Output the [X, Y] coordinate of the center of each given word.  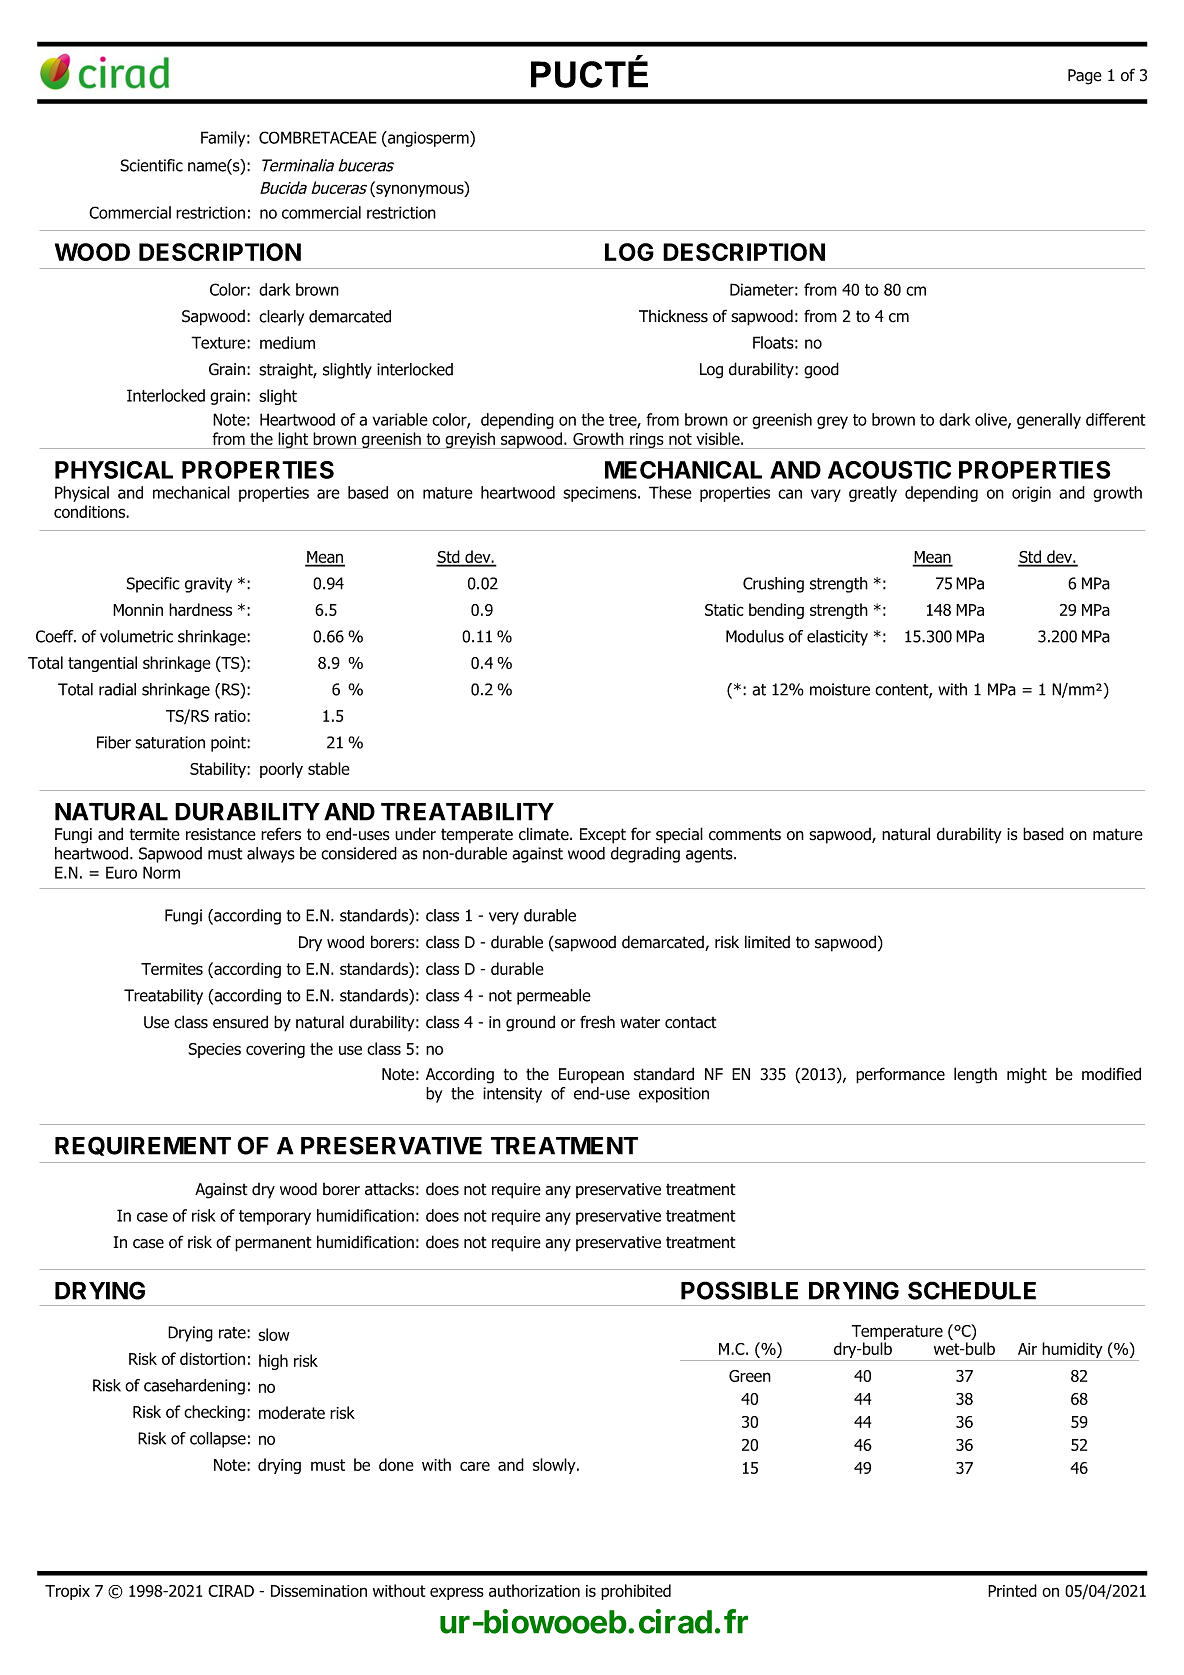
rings [647, 441]
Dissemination [319, 1591]
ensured [240, 1022]
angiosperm [428, 139]
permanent [273, 1244]
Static [724, 610]
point [229, 744]
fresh [597, 1022]
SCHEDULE [972, 1290]
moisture [840, 689]
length [975, 1075]
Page [1085, 77]
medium [287, 342]
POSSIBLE [739, 1290]
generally [1049, 421]
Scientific [151, 165]
